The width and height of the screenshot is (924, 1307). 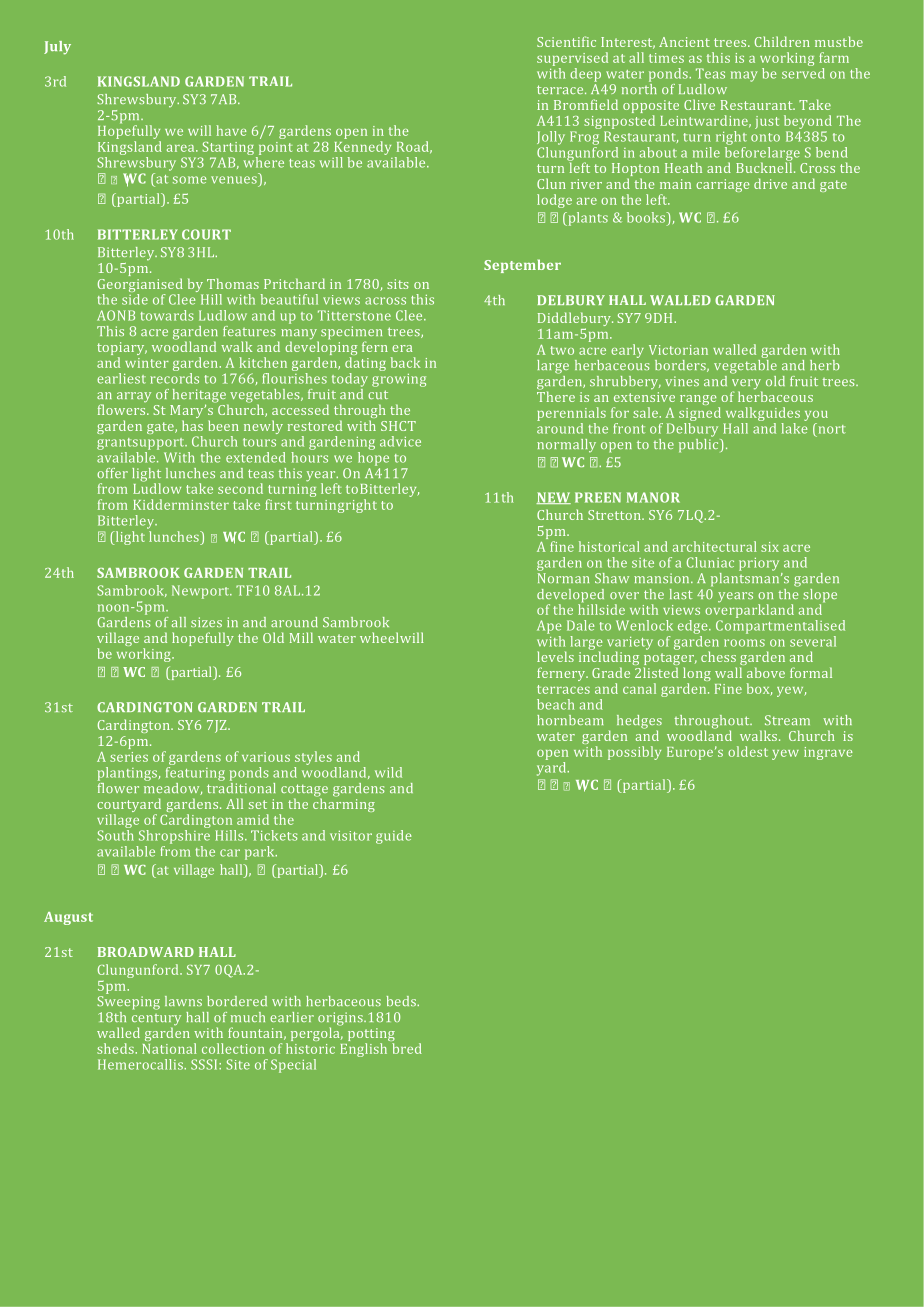 I want to click on supervised, so click(x=572, y=59).
